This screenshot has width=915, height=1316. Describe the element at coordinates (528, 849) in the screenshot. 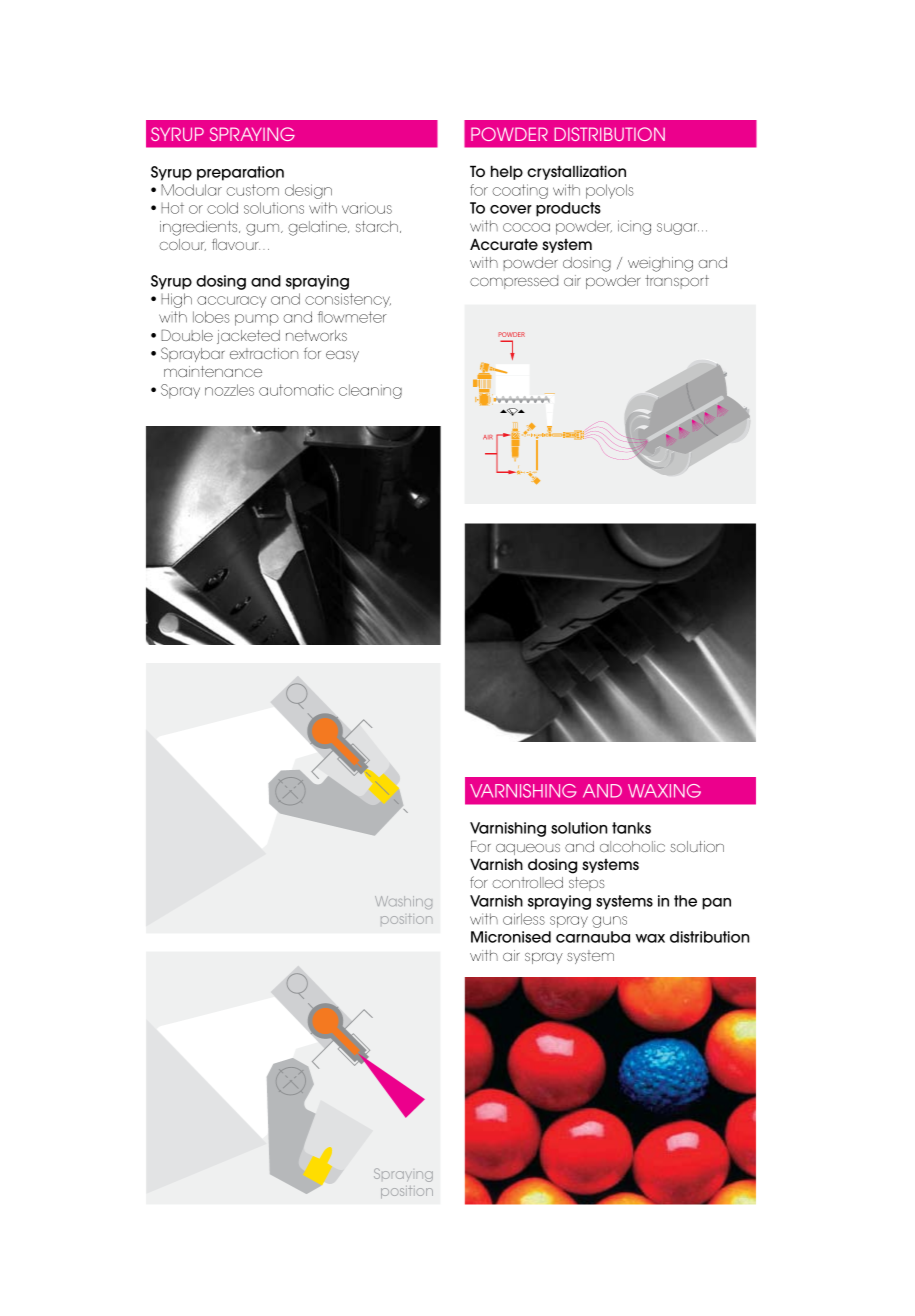

I see `aqueous` at that location.
